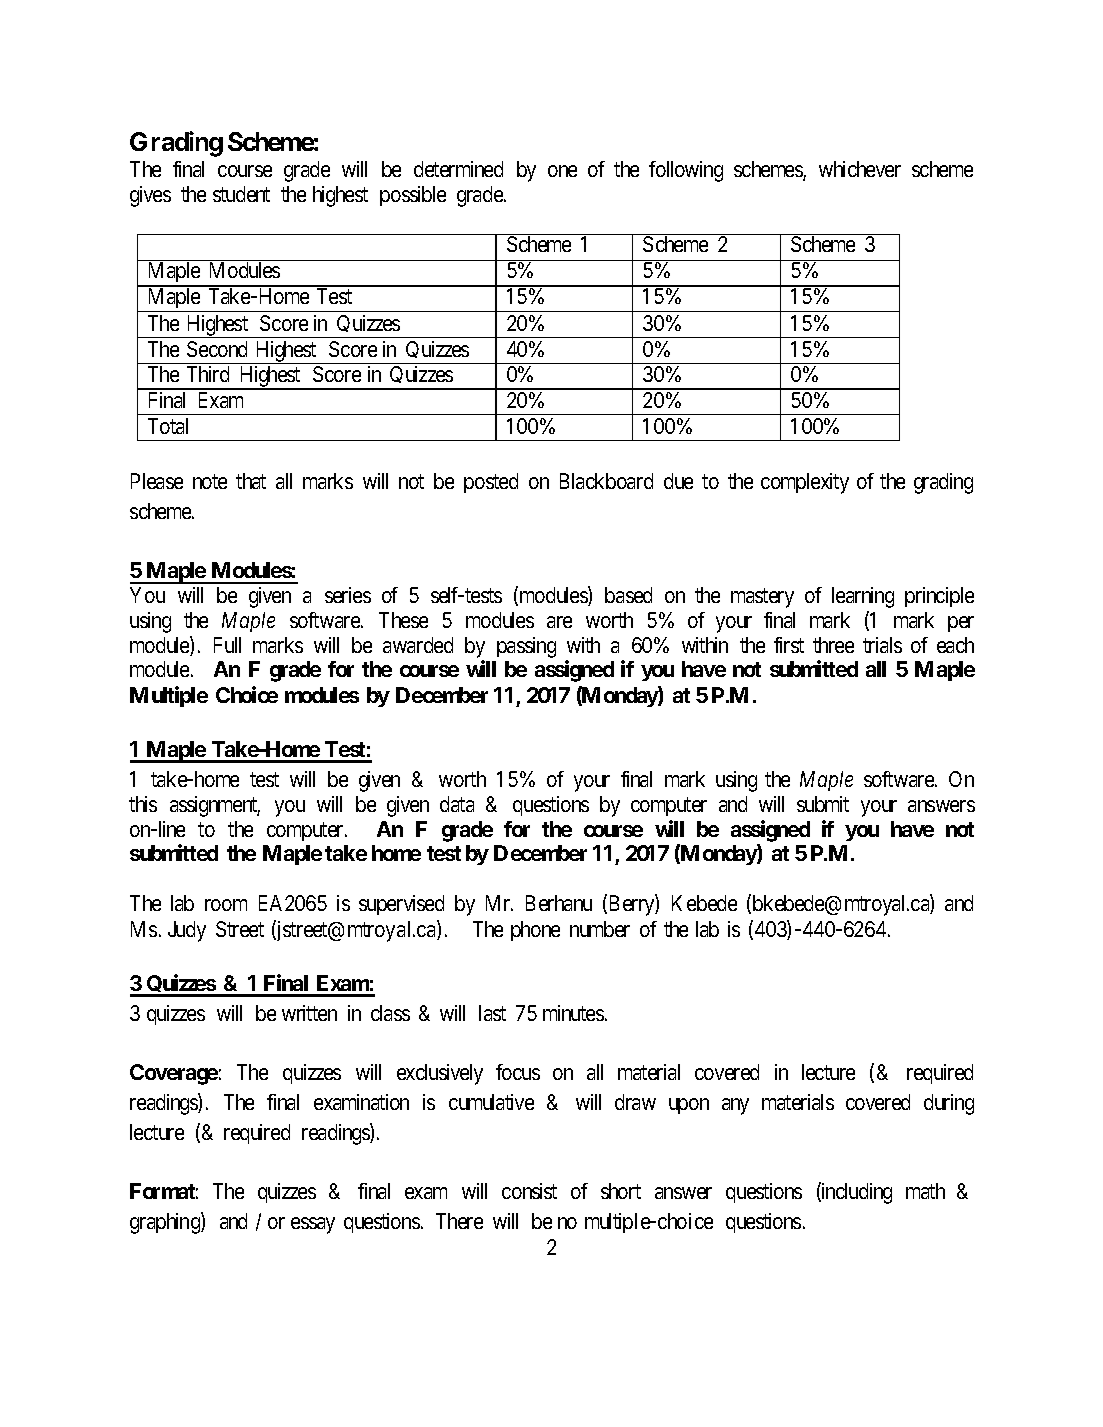 The image size is (1103, 1427). Describe the element at coordinates (313, 1225) in the page. I see `essay` at that location.
